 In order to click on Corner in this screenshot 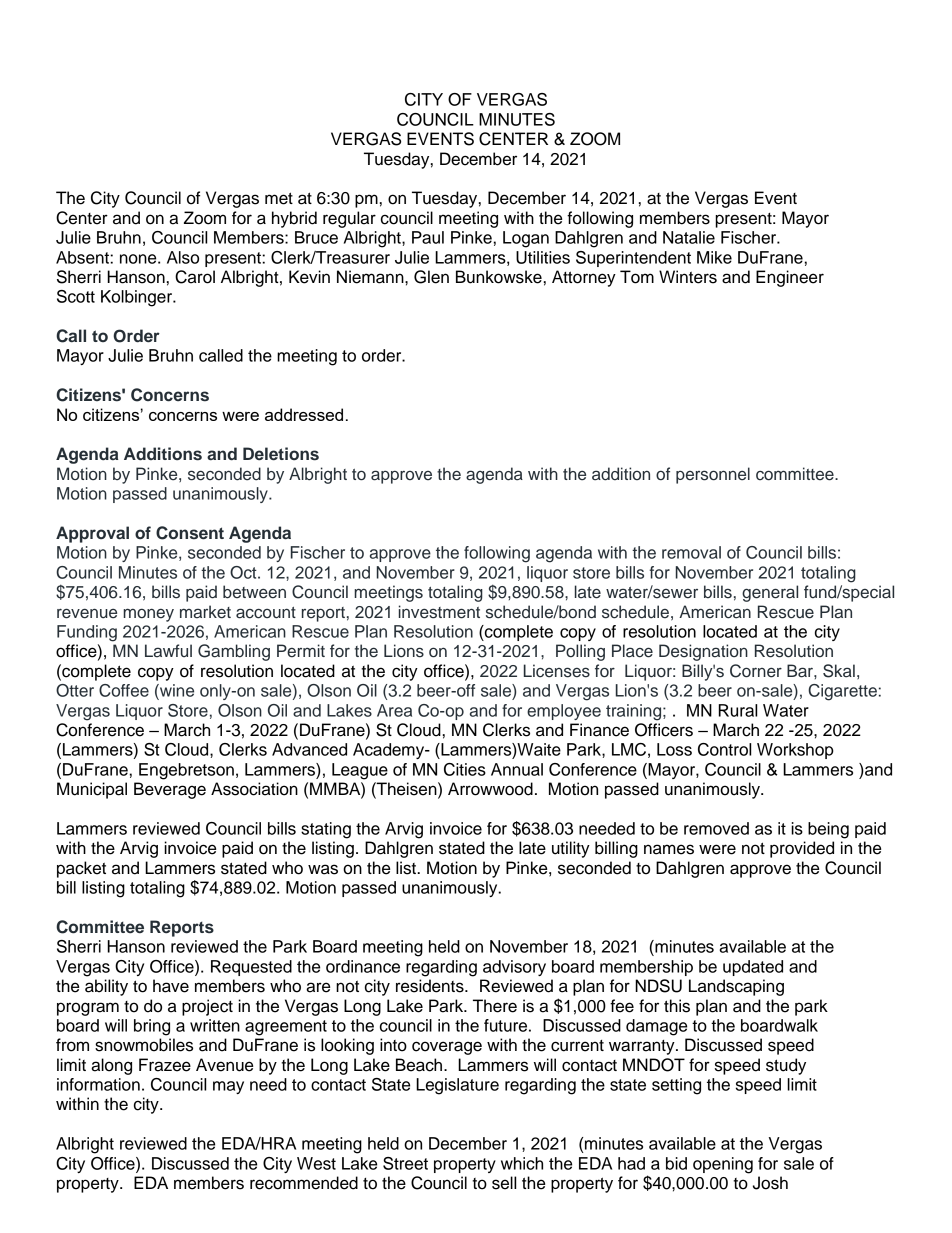, I will do `click(756, 671)`.
